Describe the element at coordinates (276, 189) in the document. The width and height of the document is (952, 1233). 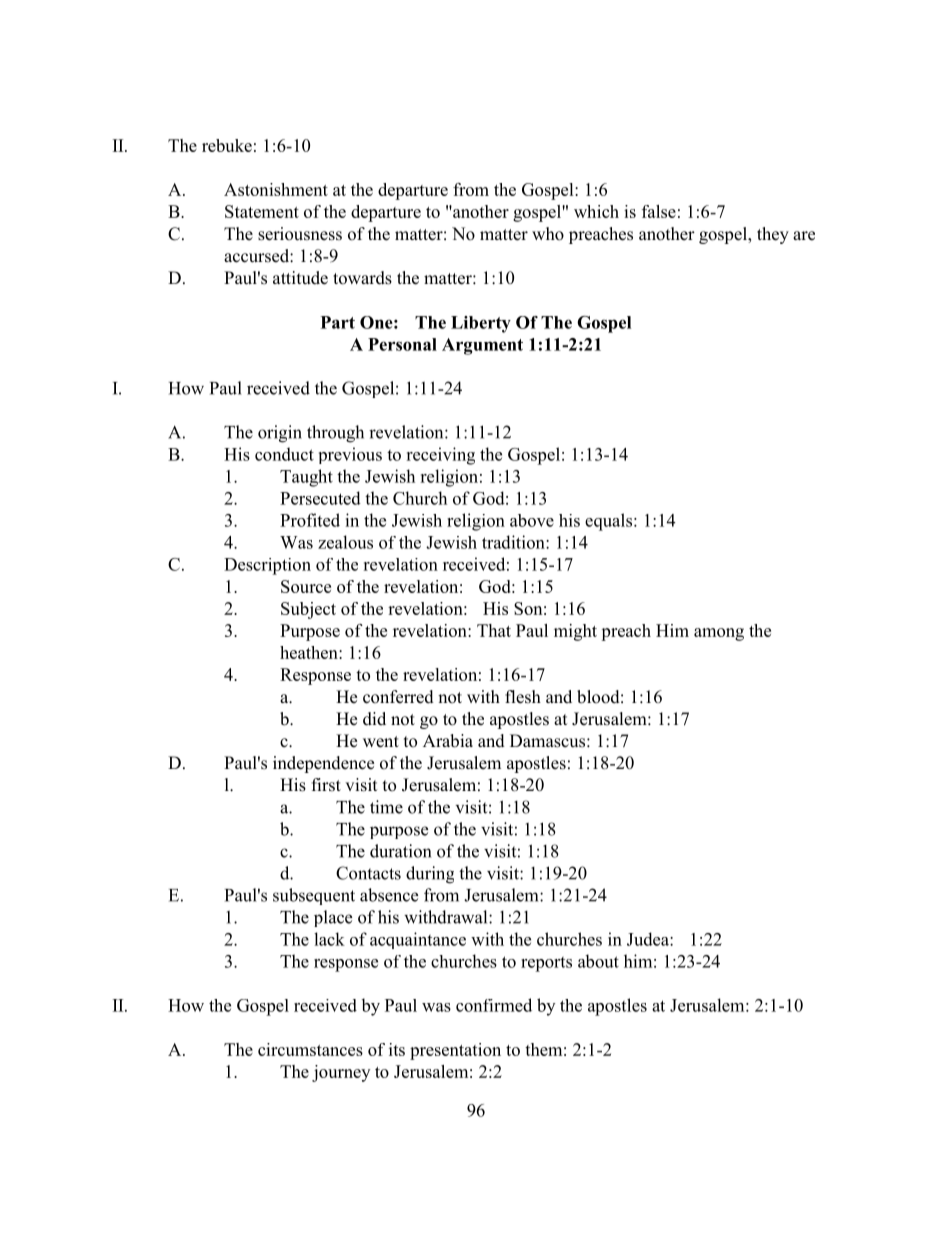
I see `Astonishment` at that location.
